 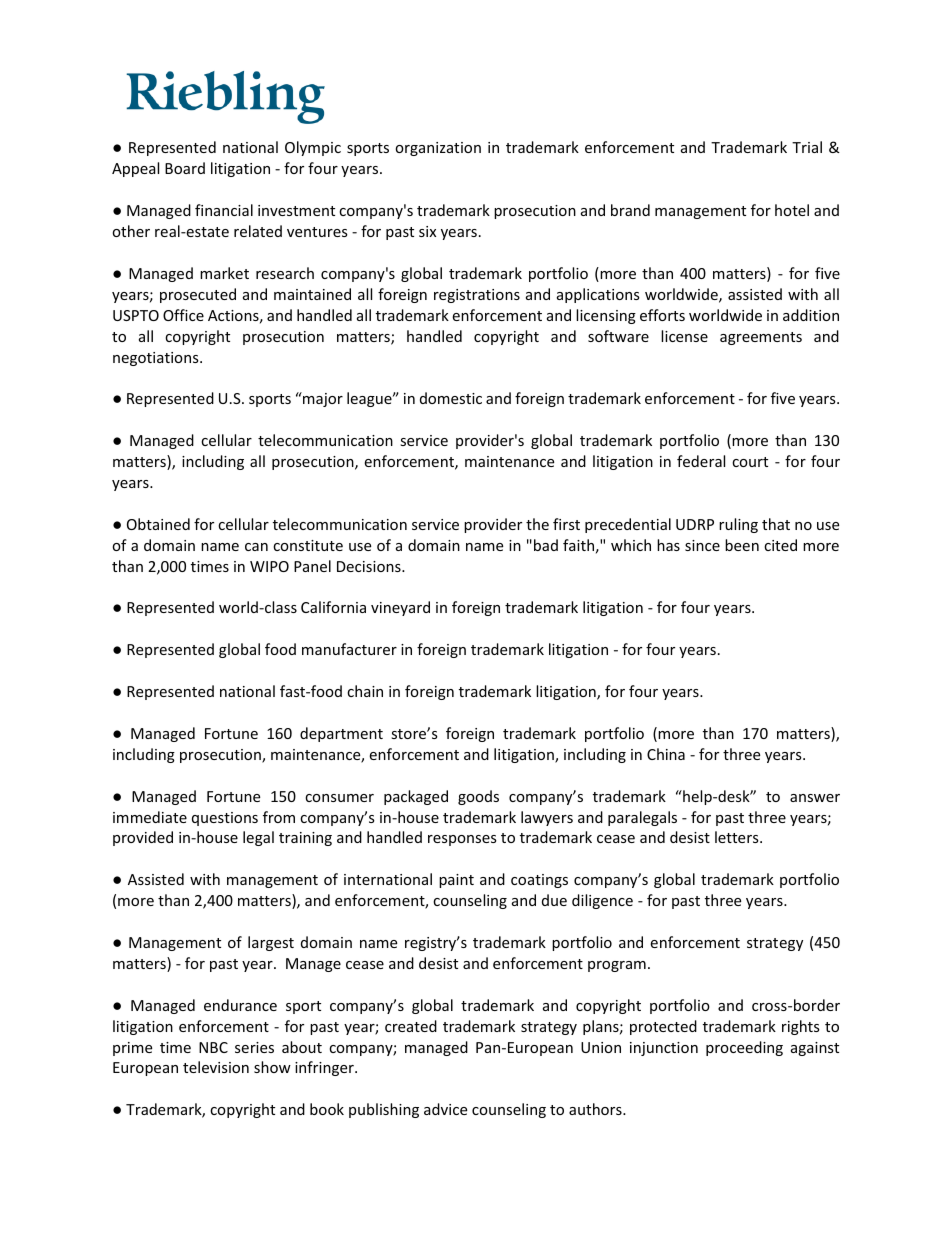 I want to click on Board, so click(x=185, y=168).
